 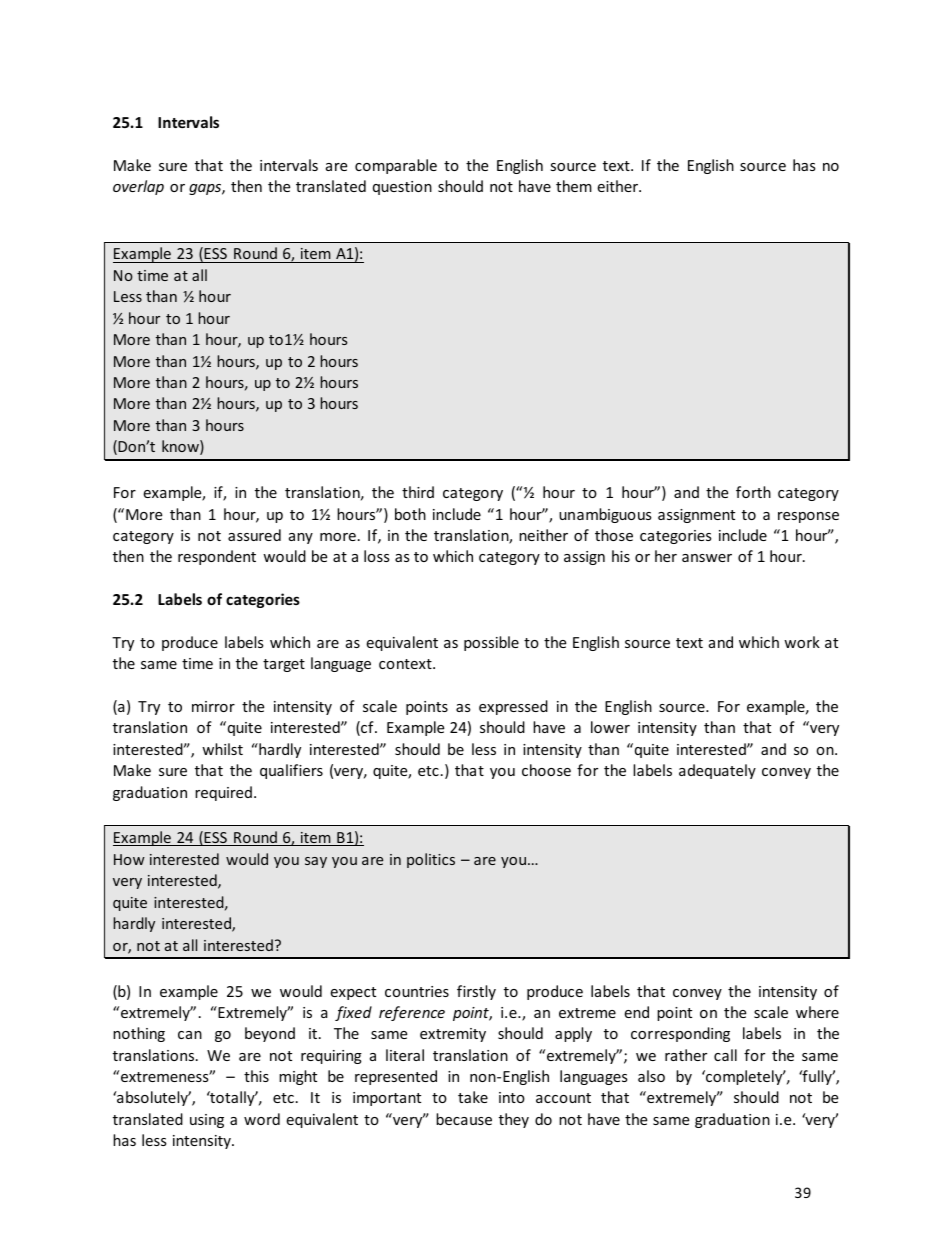 What do you see at coordinates (223, 793) in the document?
I see `required` at bounding box center [223, 793].
